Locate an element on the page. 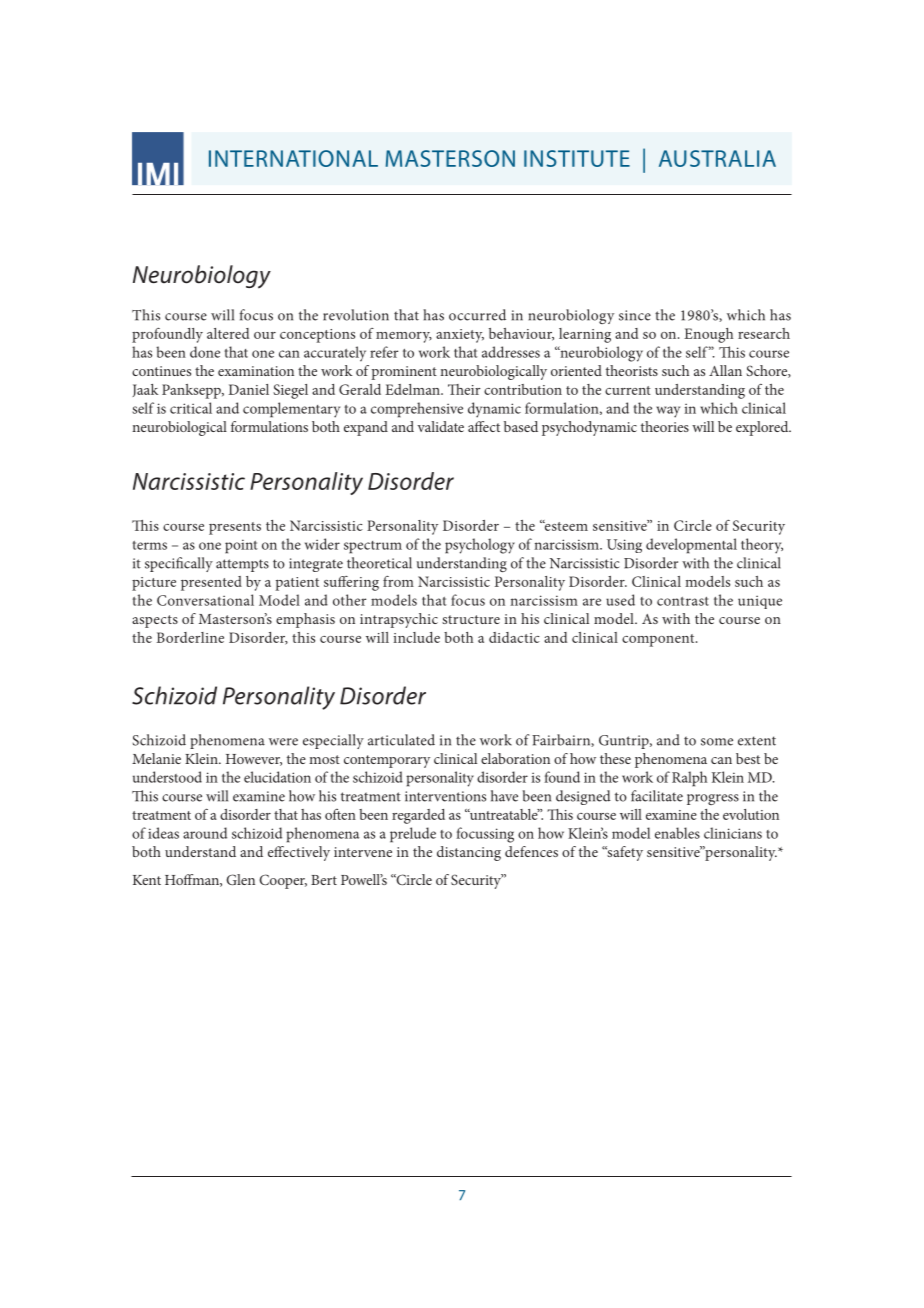 The image size is (924, 1308). developmental is located at coordinates (691, 546).
